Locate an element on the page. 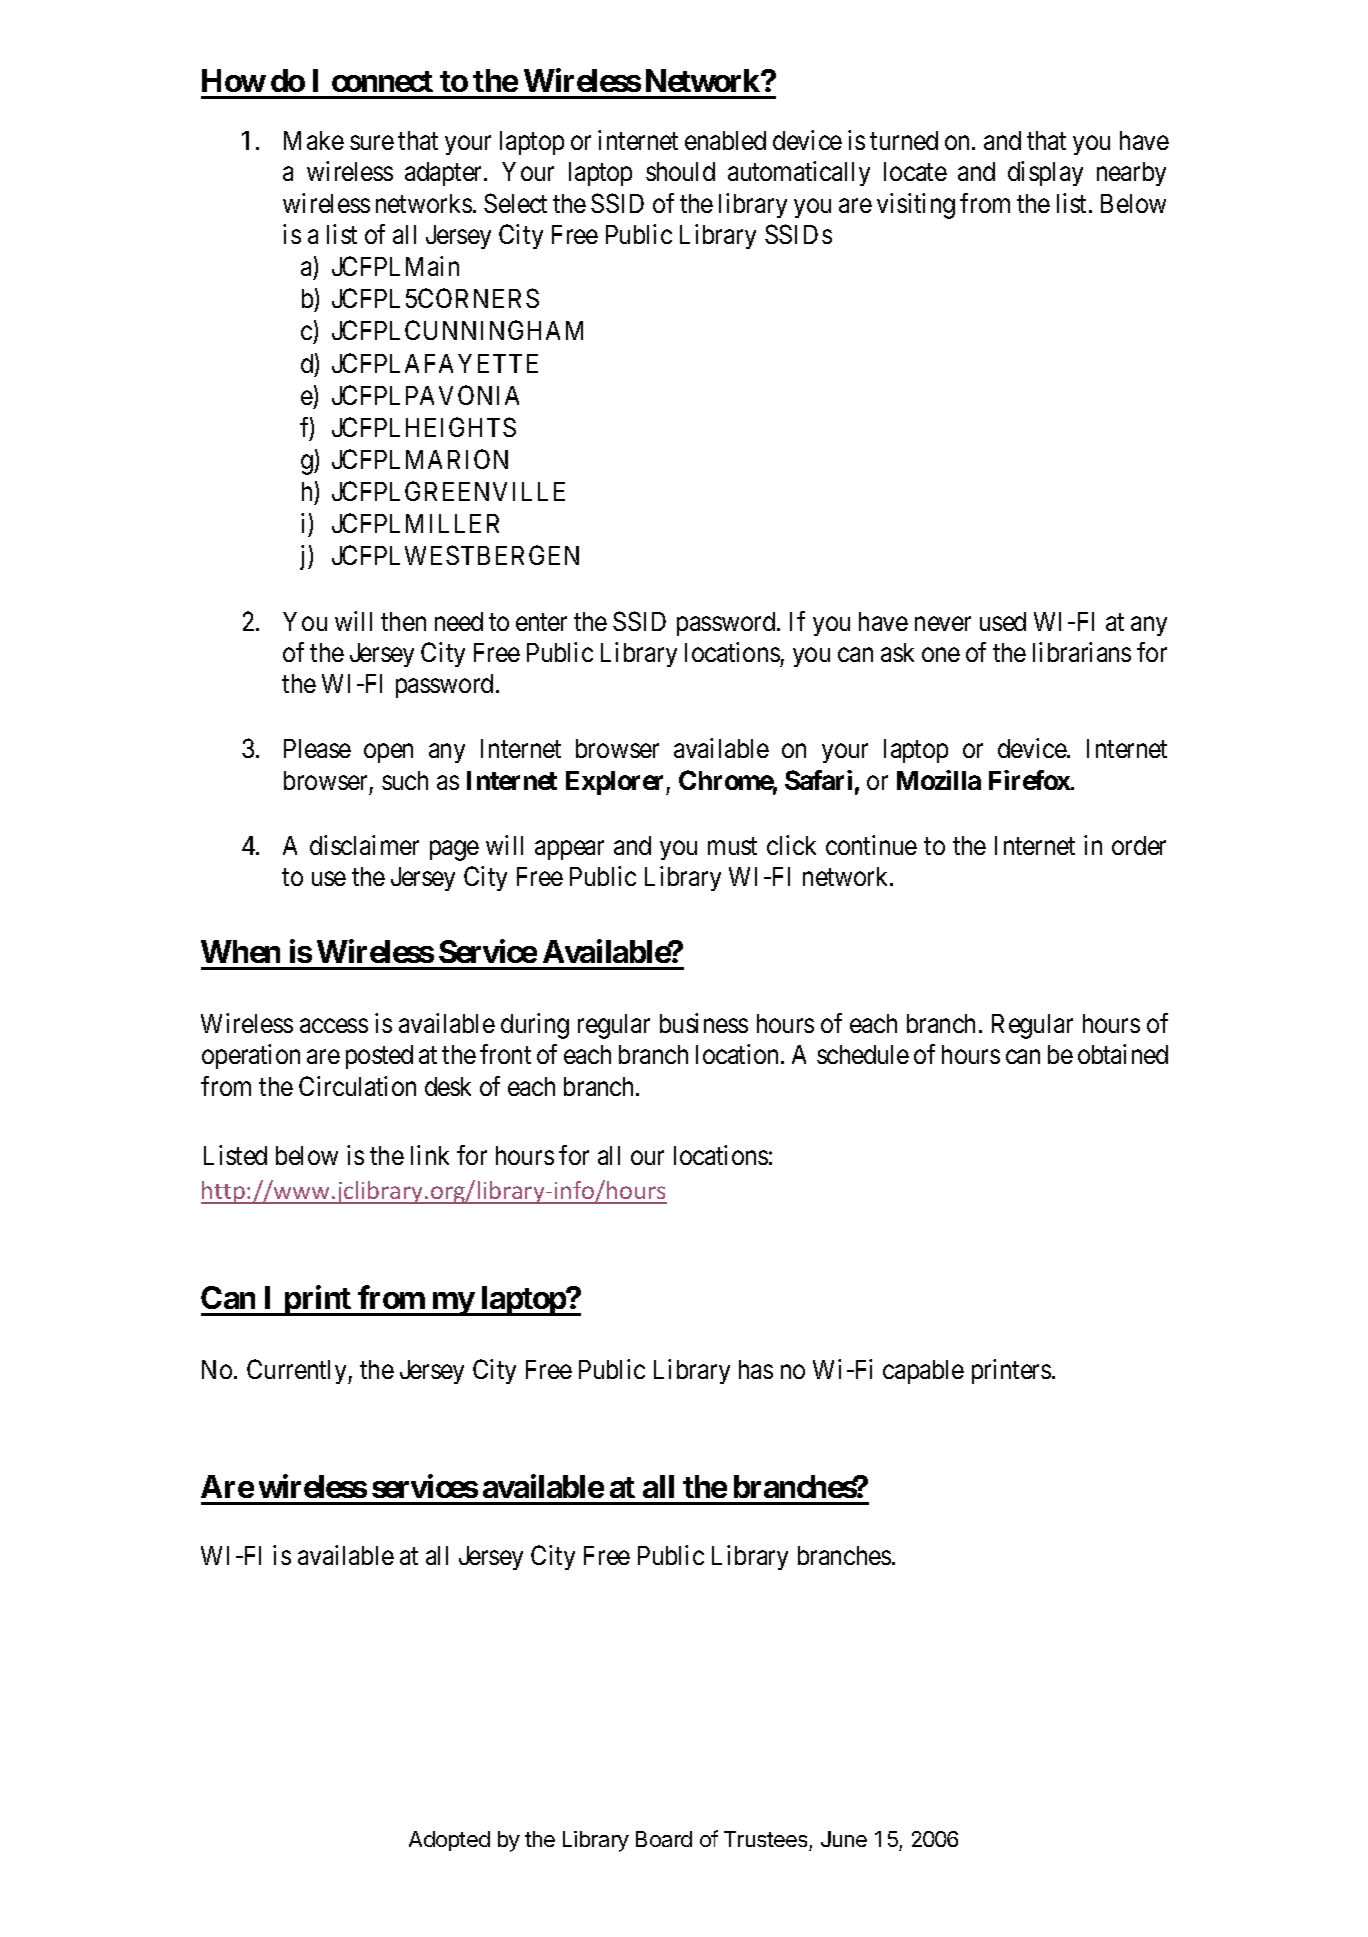 The image size is (1368, 1937). June is located at coordinates (844, 1839).
